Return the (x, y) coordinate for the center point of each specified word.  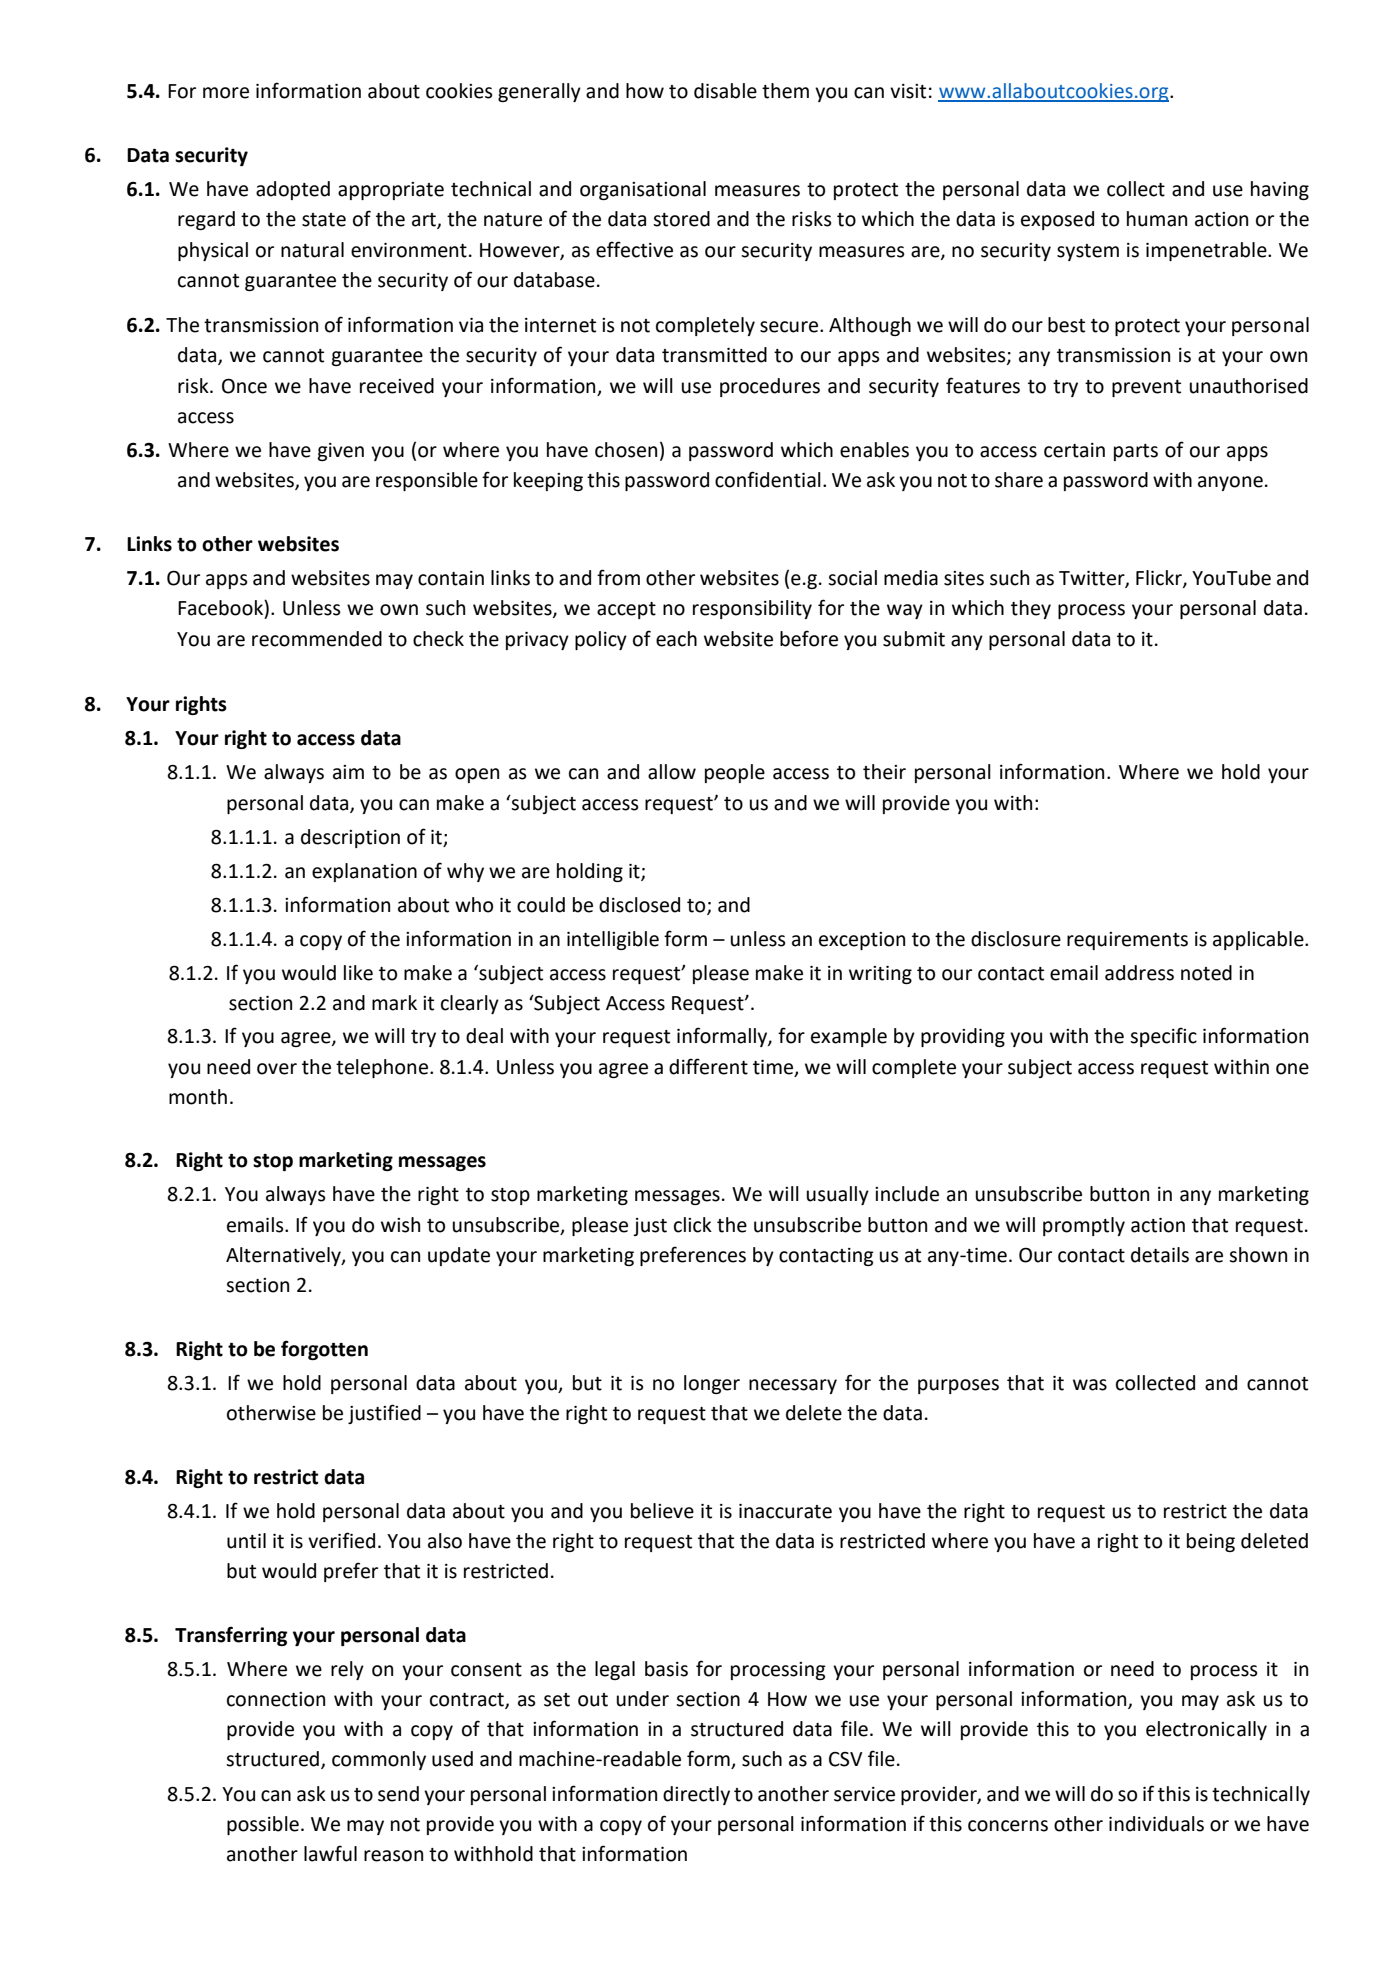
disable (725, 91)
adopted (293, 190)
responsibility (752, 609)
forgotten (324, 1350)
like (358, 973)
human (1157, 219)
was (1090, 1385)
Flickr (1160, 578)
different (708, 1066)
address (1139, 973)
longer (712, 1384)
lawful (330, 1853)
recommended (317, 639)
